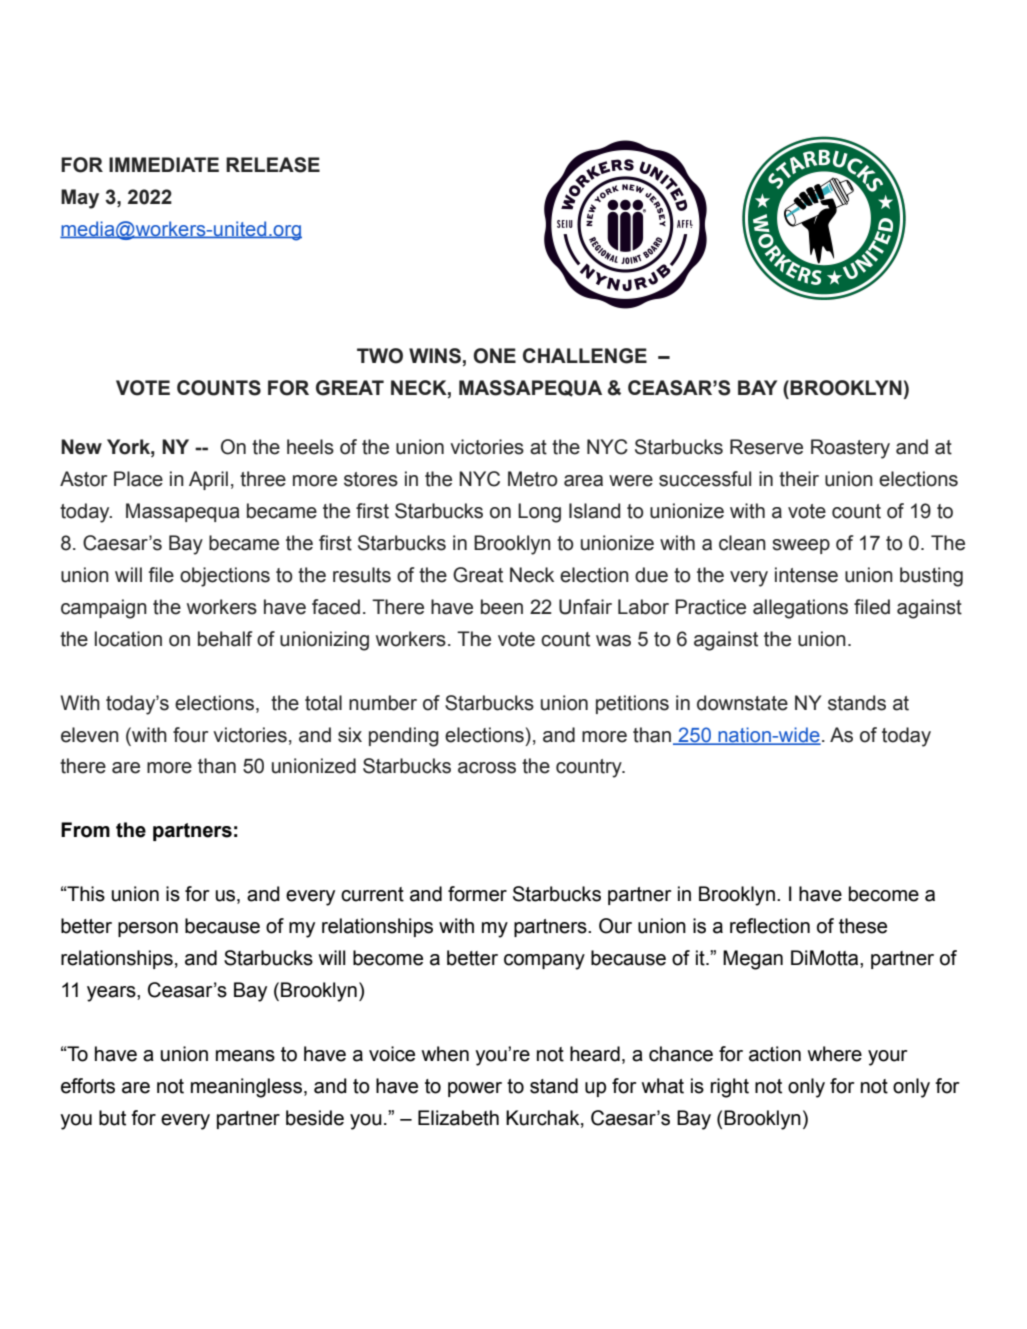 This screenshot has width=1027, height=1329. Describe the element at coordinates (246, 1088) in the screenshot. I see `meaningless` at that location.
